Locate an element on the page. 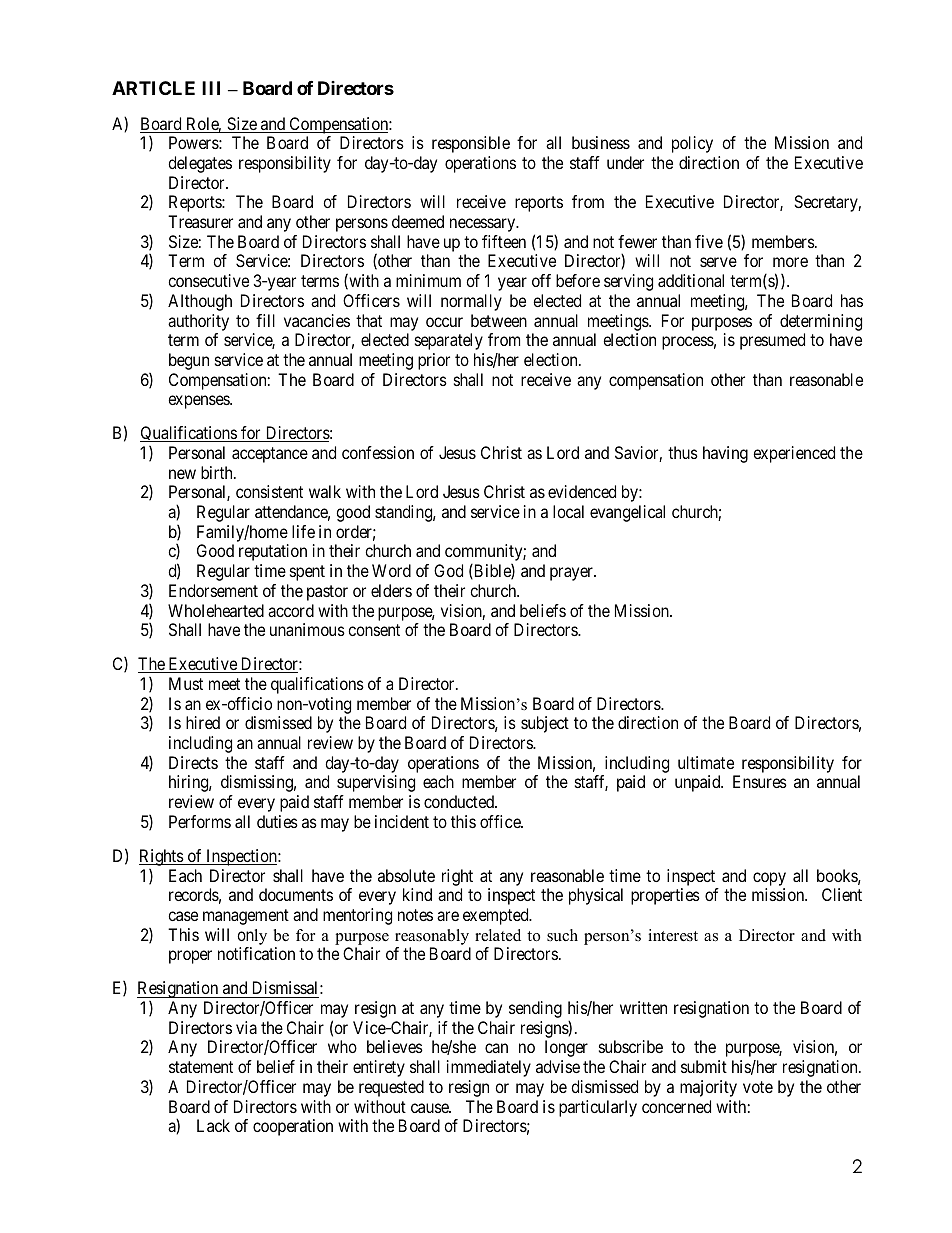  evangelical is located at coordinates (627, 513).
